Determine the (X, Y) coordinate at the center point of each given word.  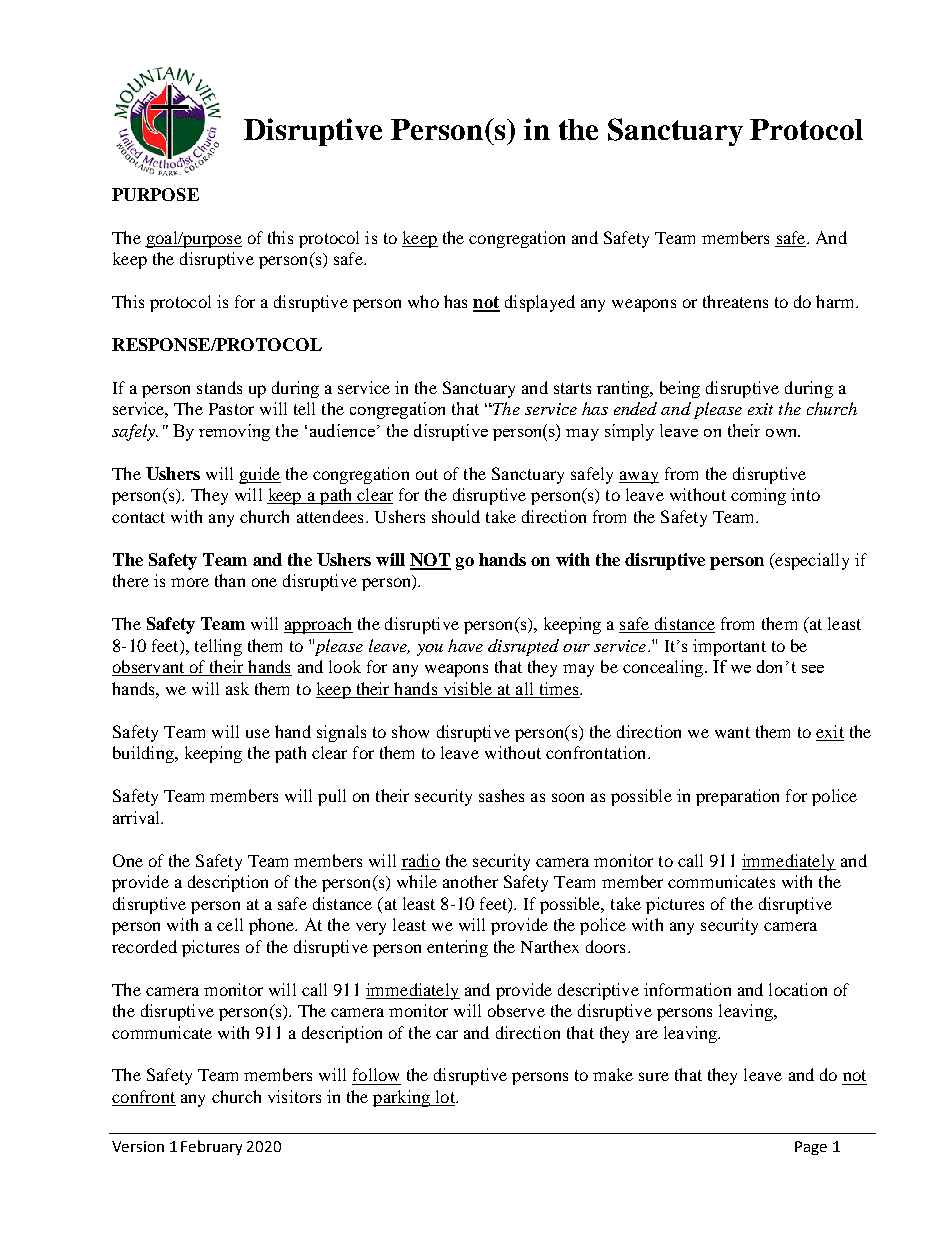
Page (811, 1148)
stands (219, 387)
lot (445, 1098)
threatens (735, 301)
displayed (540, 303)
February (211, 1147)
